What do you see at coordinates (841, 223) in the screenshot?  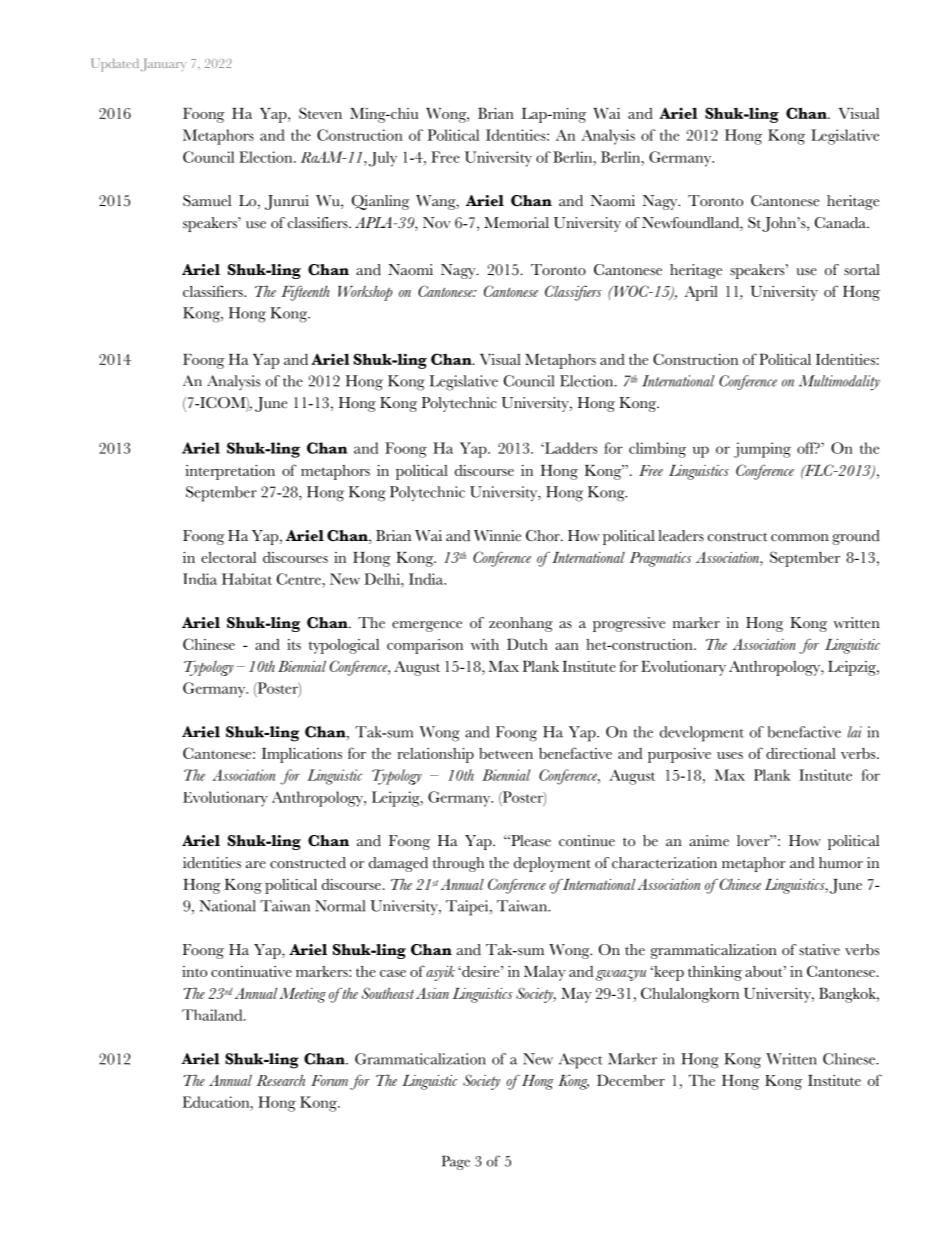 I see `Canada` at bounding box center [841, 223].
